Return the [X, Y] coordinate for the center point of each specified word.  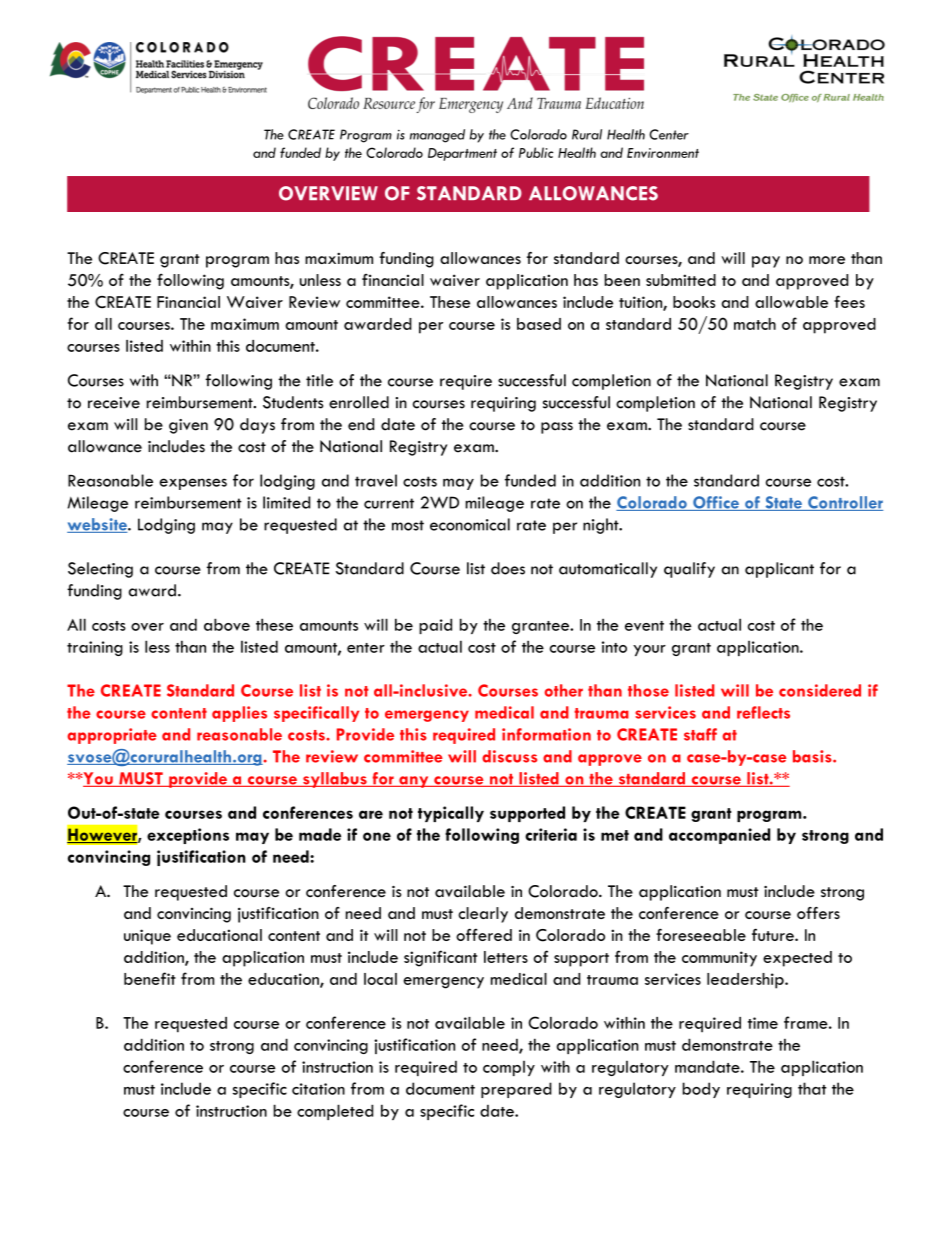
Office [716, 503]
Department [462, 154]
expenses [193, 484]
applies [239, 714]
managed [437, 136]
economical [470, 524]
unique [147, 937]
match [755, 324]
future [774, 934]
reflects [763, 712]
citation [318, 1089]
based [539, 324]
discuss [509, 756]
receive [114, 403]
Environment [663, 153]
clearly [483, 915]
